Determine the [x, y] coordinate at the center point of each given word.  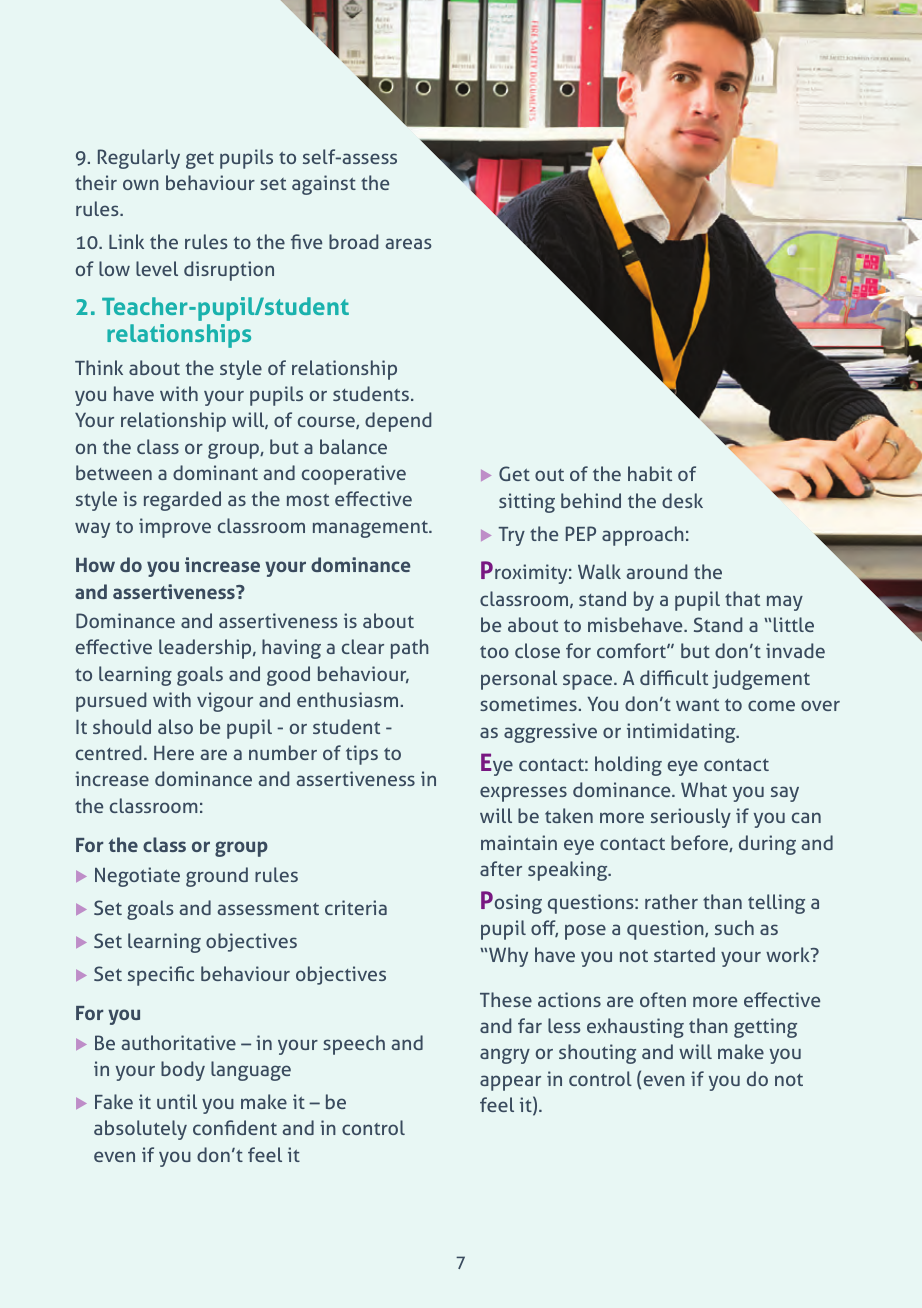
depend [398, 422]
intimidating [682, 733]
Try [511, 536]
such [734, 927]
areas [408, 243]
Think [99, 367]
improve [175, 528]
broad [353, 241]
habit [650, 473]
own [141, 184]
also [175, 726]
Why [508, 957]
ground [217, 877]
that [742, 598]
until [177, 1101]
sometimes [528, 703]
